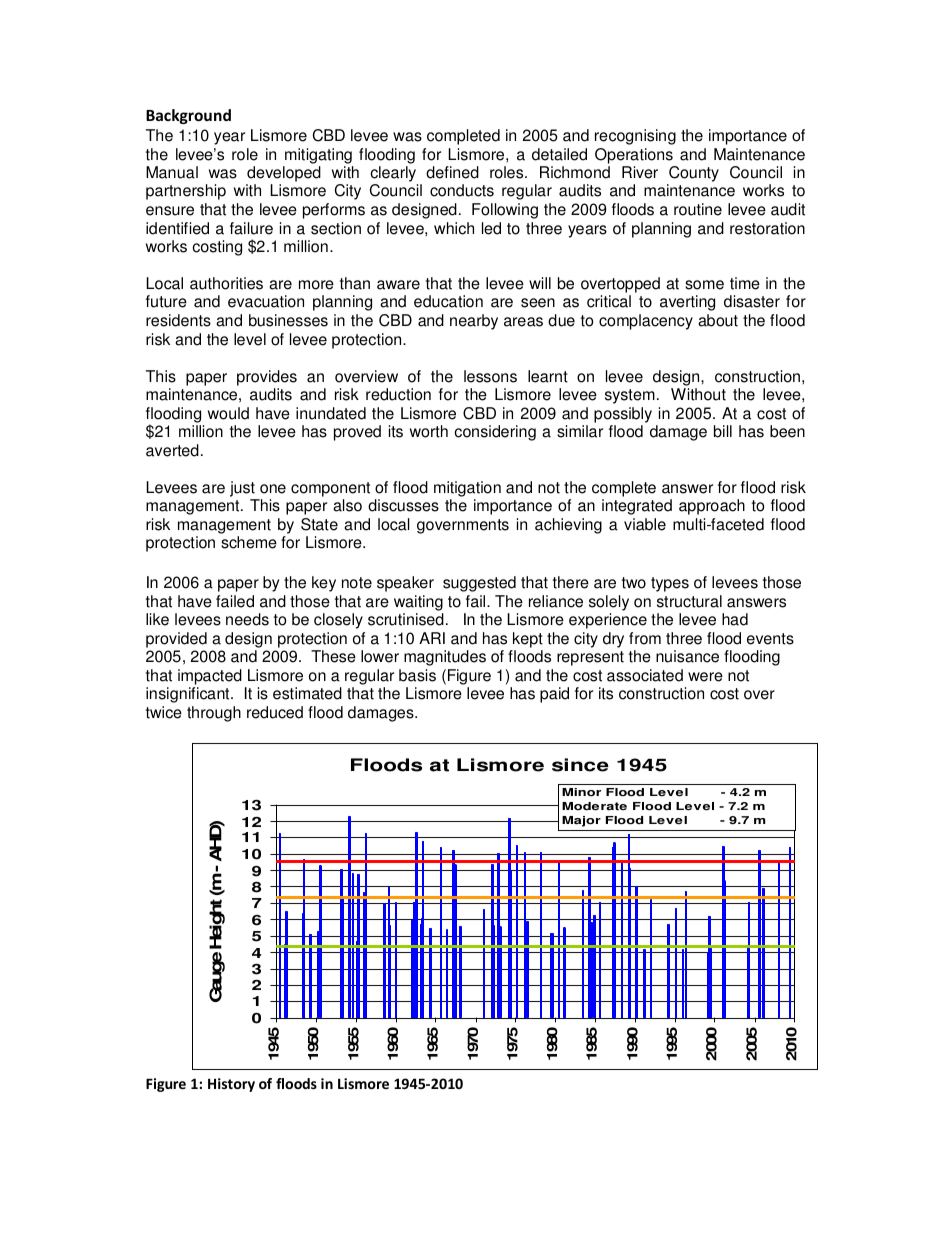  What do you see at coordinates (231, 1085) in the screenshot?
I see `History` at bounding box center [231, 1085].
